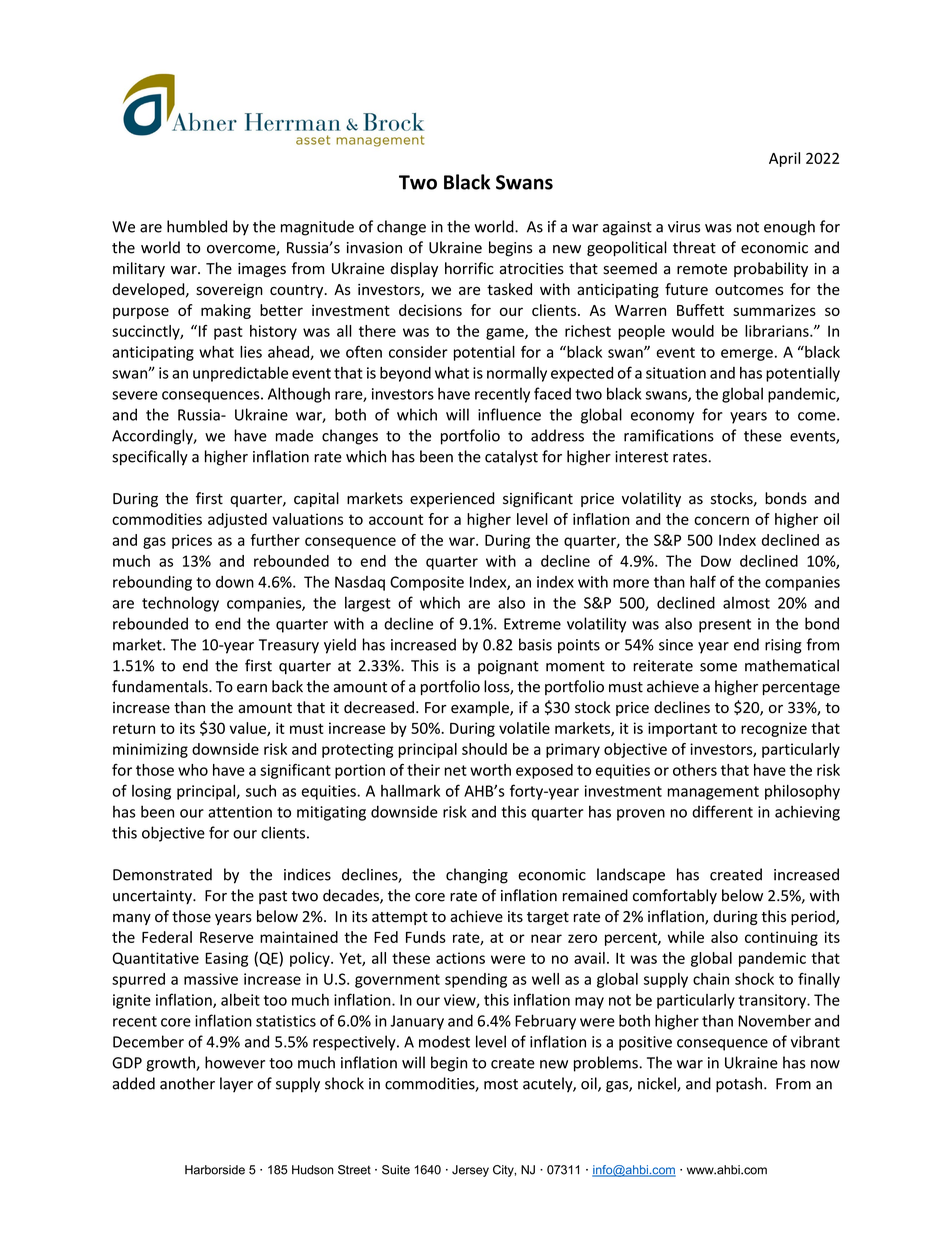 The image size is (952, 1233). What do you see at coordinates (236, 1085) in the screenshot?
I see `layer` at bounding box center [236, 1085].
